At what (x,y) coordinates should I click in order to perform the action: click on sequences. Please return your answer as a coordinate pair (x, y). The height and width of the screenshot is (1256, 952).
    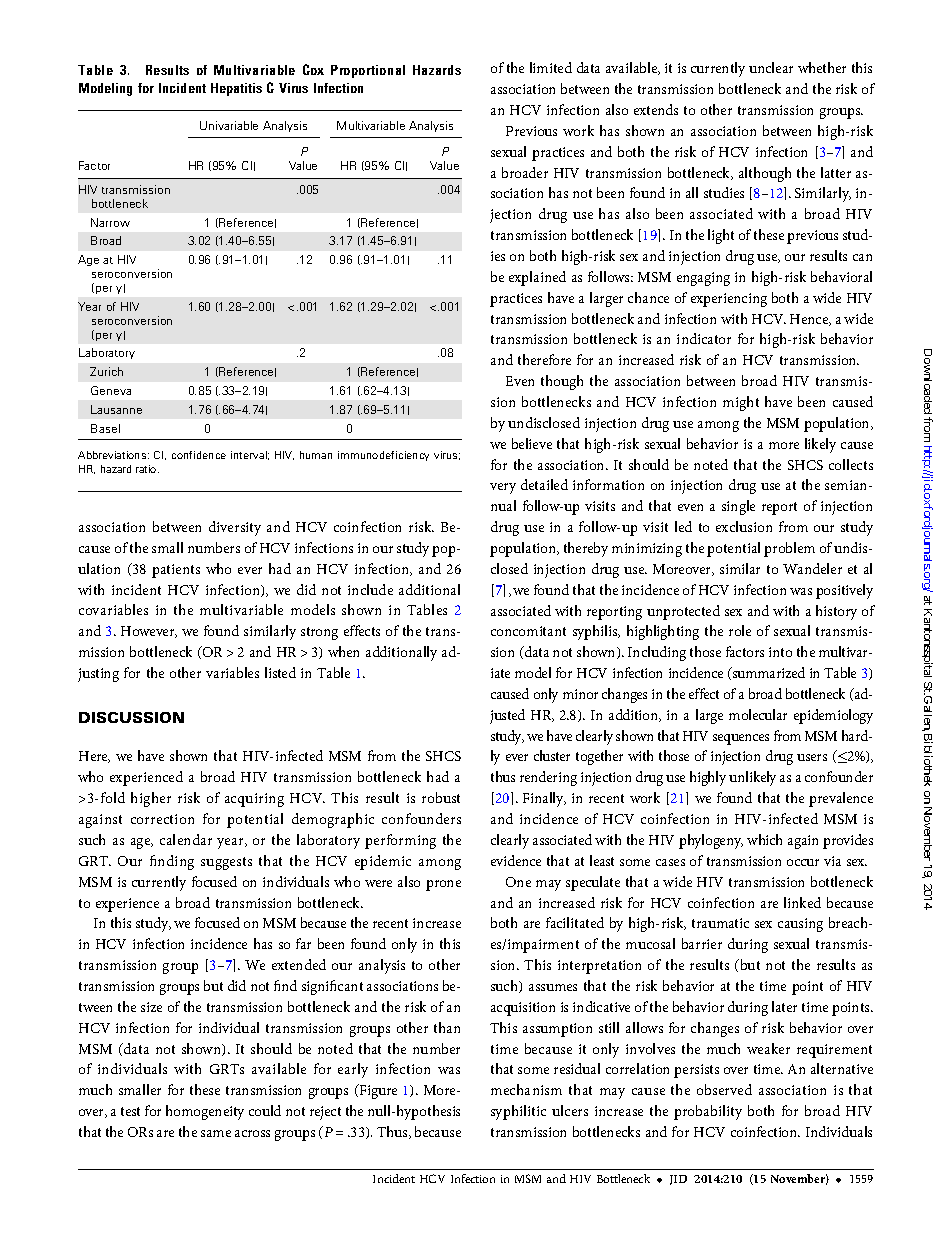
    Looking at the image, I should click on (741, 739).
